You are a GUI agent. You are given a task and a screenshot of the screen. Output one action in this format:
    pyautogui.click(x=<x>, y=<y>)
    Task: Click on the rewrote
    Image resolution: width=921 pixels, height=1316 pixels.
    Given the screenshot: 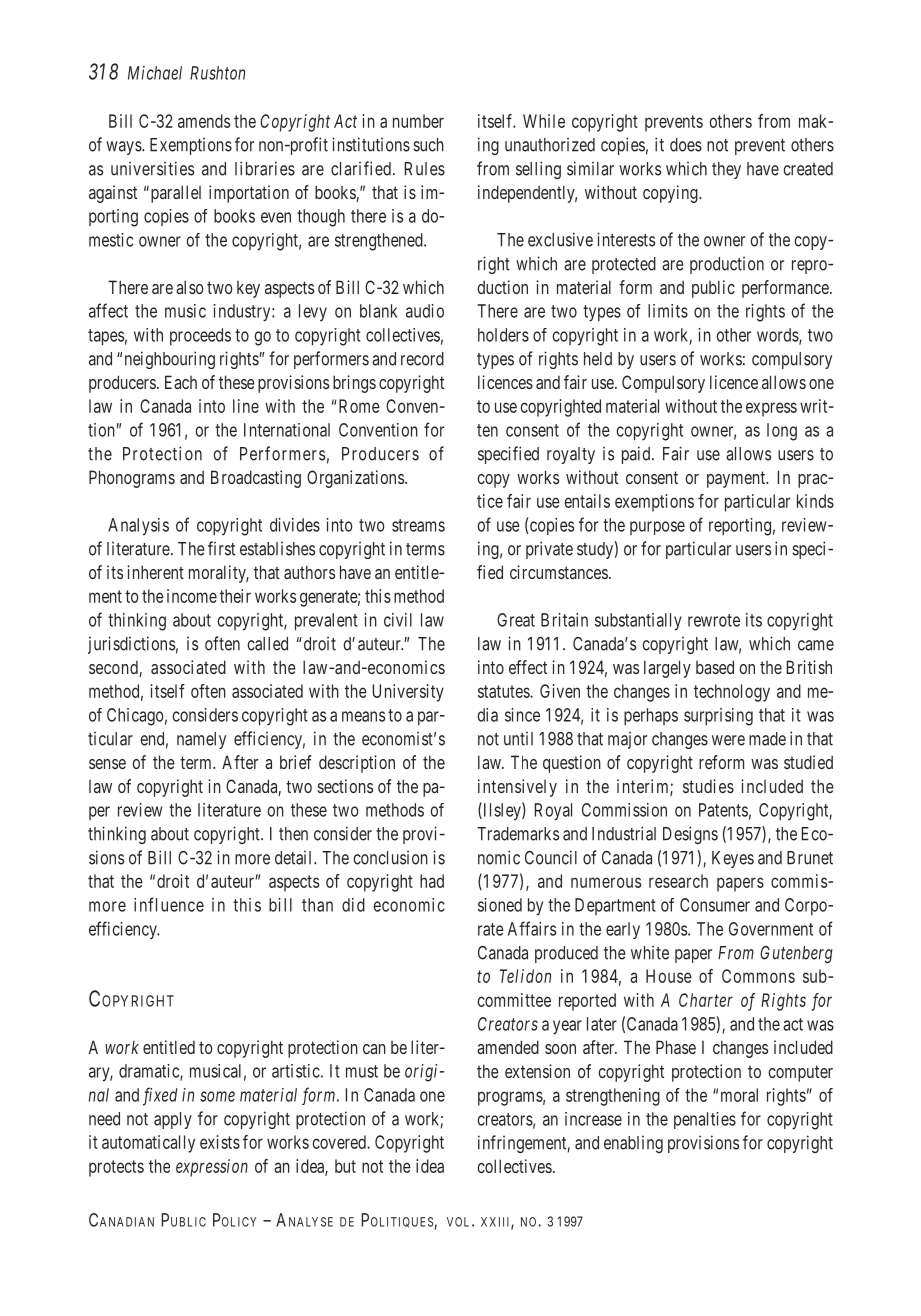 What is the action you would take?
    pyautogui.click(x=714, y=620)
